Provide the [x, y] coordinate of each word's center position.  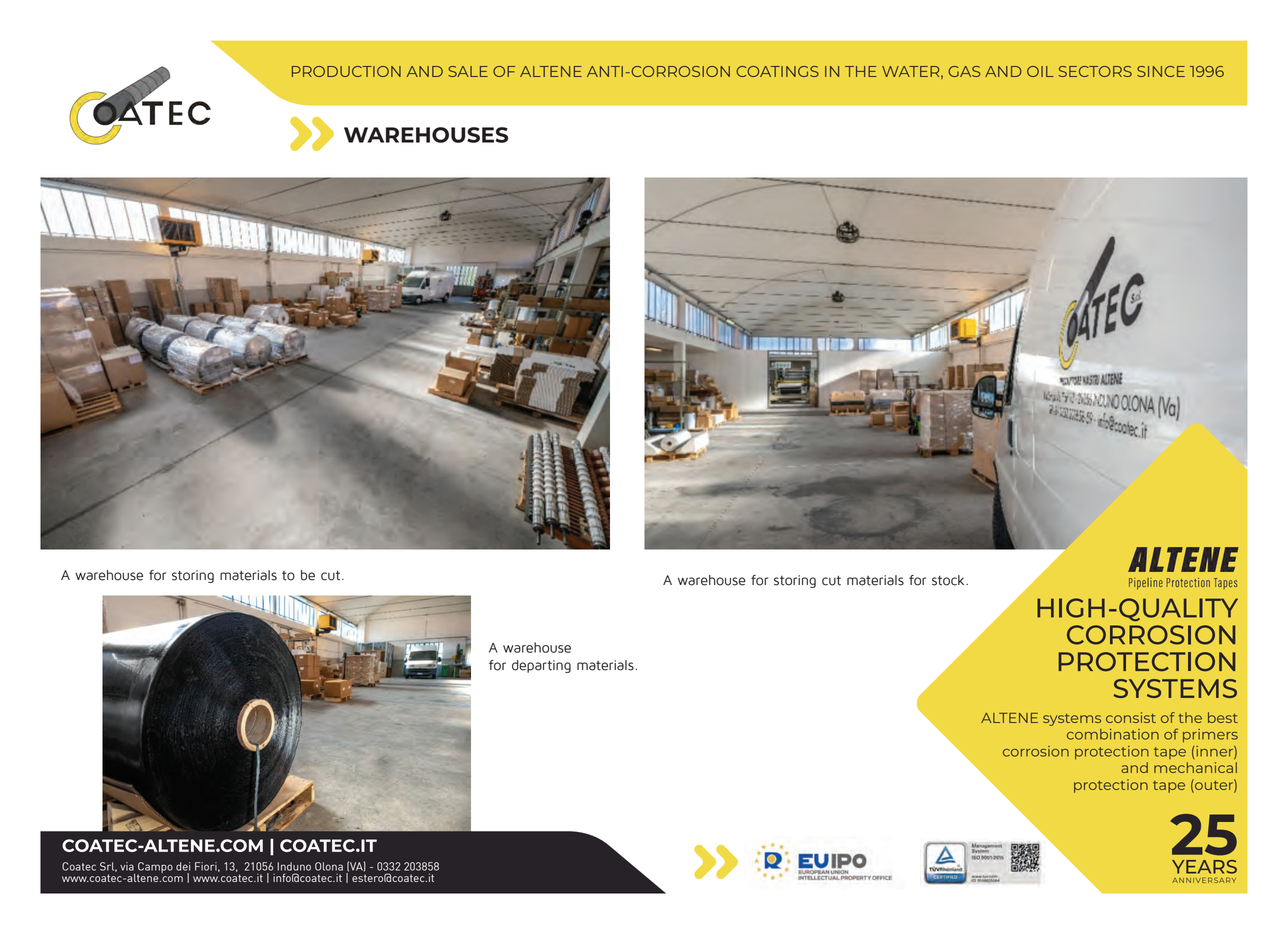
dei [183, 866]
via [127, 866]
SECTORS [1095, 71]
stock [949, 580]
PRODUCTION [346, 71]
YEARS [1204, 867]
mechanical [1195, 767]
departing [541, 666]
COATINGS [777, 71]
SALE [468, 71]
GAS [964, 71]
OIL [1040, 71]
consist [1131, 717]
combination [1113, 734]
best [1223, 717]
